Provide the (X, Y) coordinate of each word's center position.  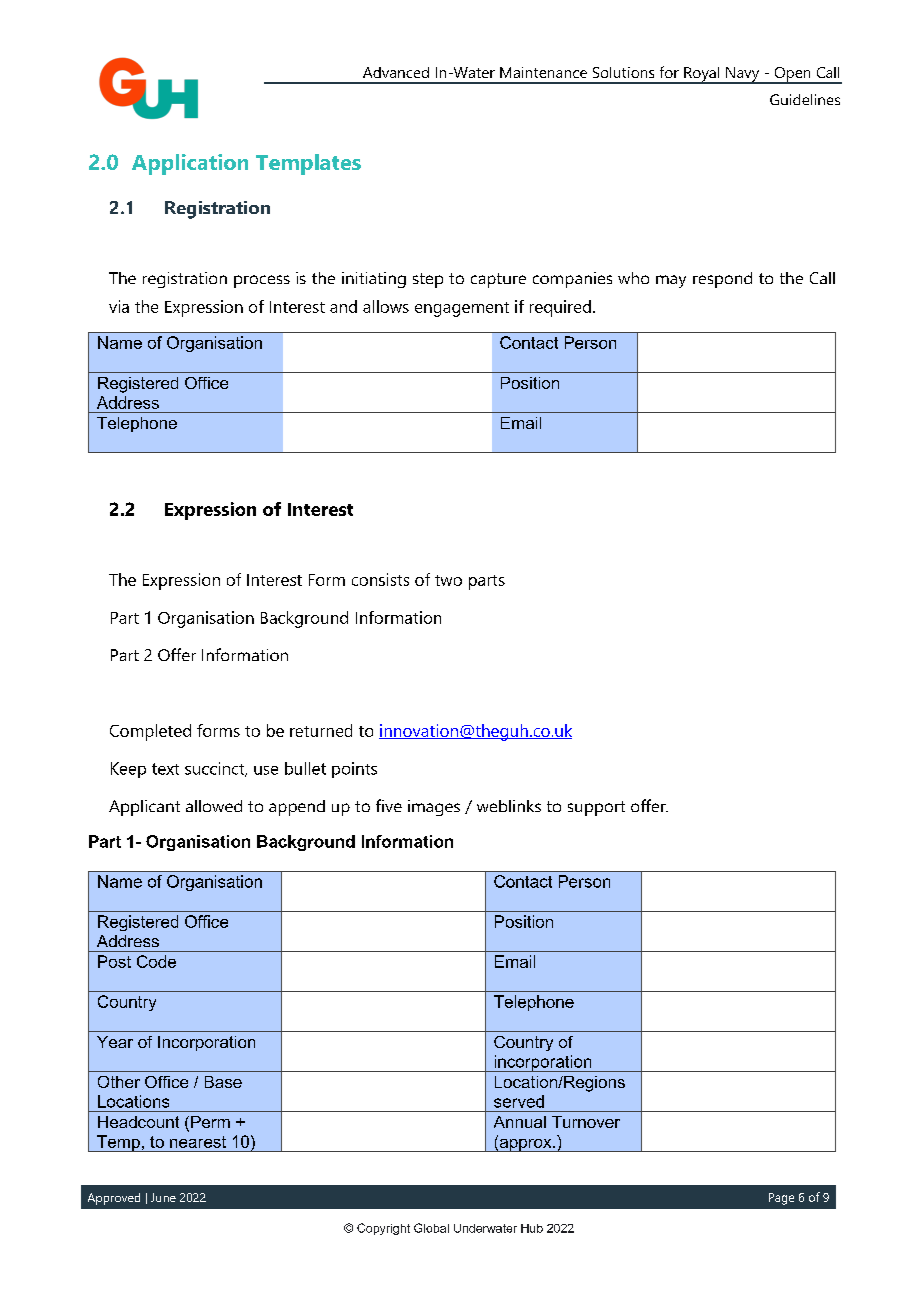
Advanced (396, 72)
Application (190, 164)
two (448, 580)
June (163, 1197)
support (596, 808)
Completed (150, 732)
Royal (702, 75)
